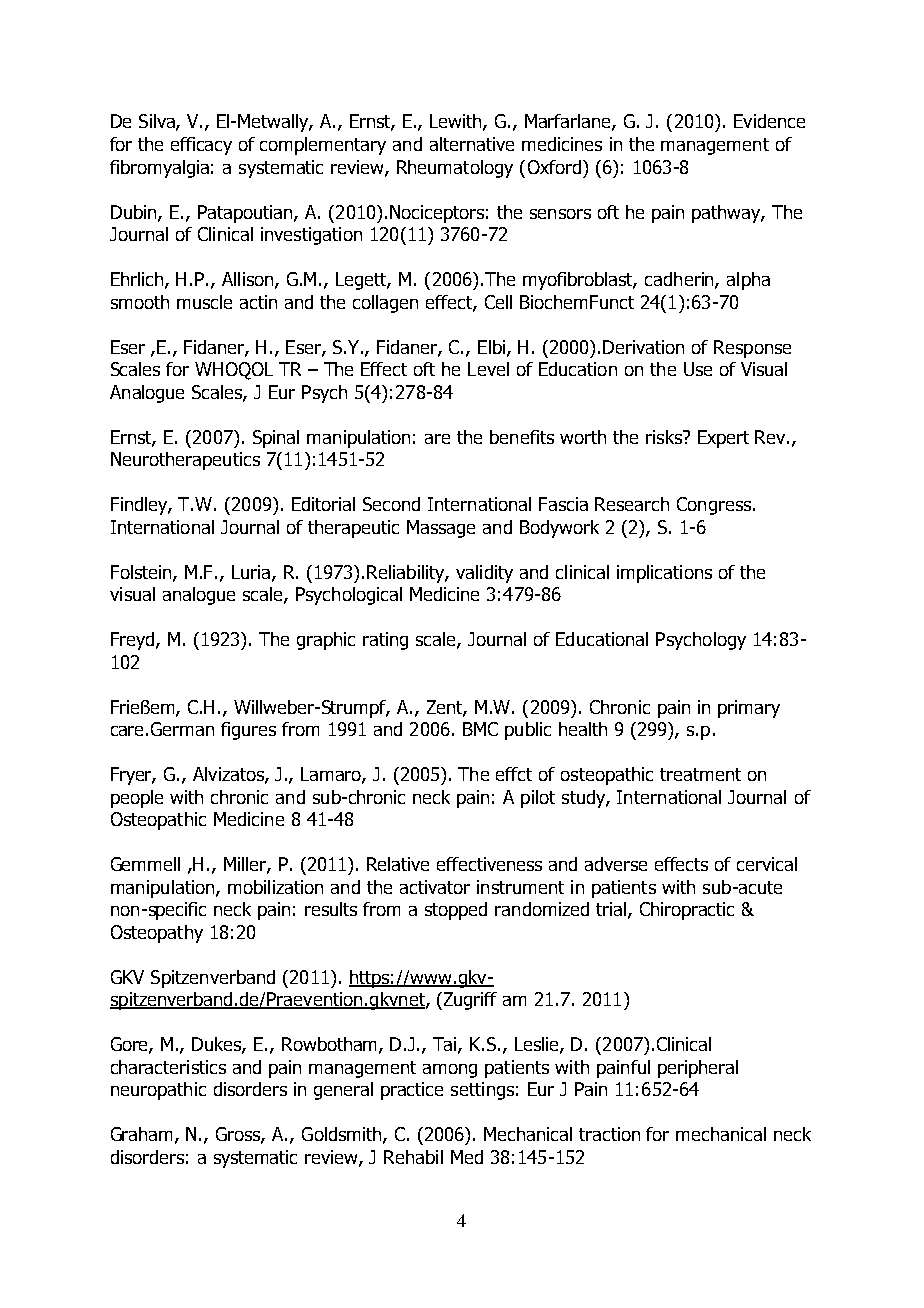  What do you see at coordinates (276, 439) in the image?
I see `Spinal` at bounding box center [276, 439].
